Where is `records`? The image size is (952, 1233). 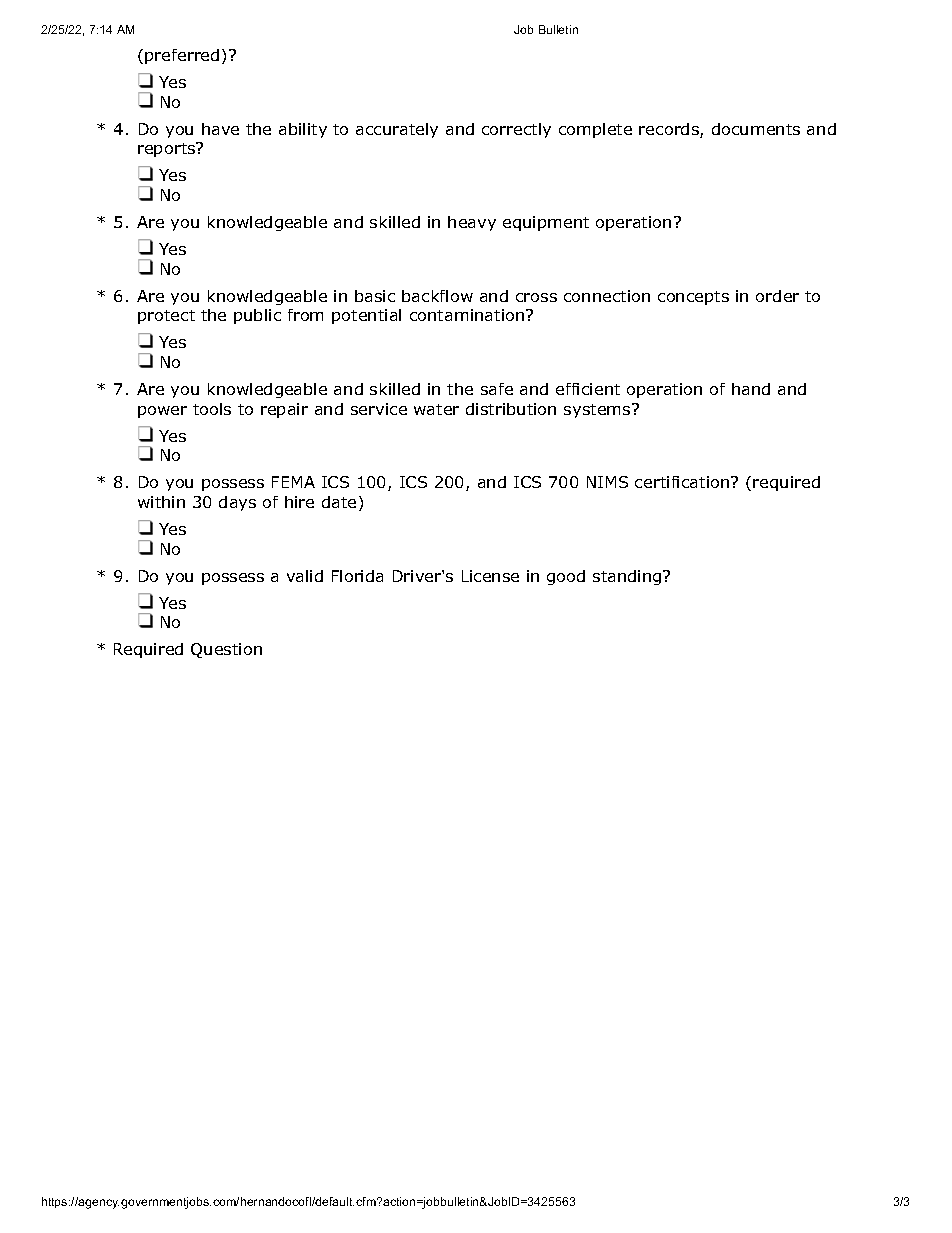 records is located at coordinates (670, 130).
